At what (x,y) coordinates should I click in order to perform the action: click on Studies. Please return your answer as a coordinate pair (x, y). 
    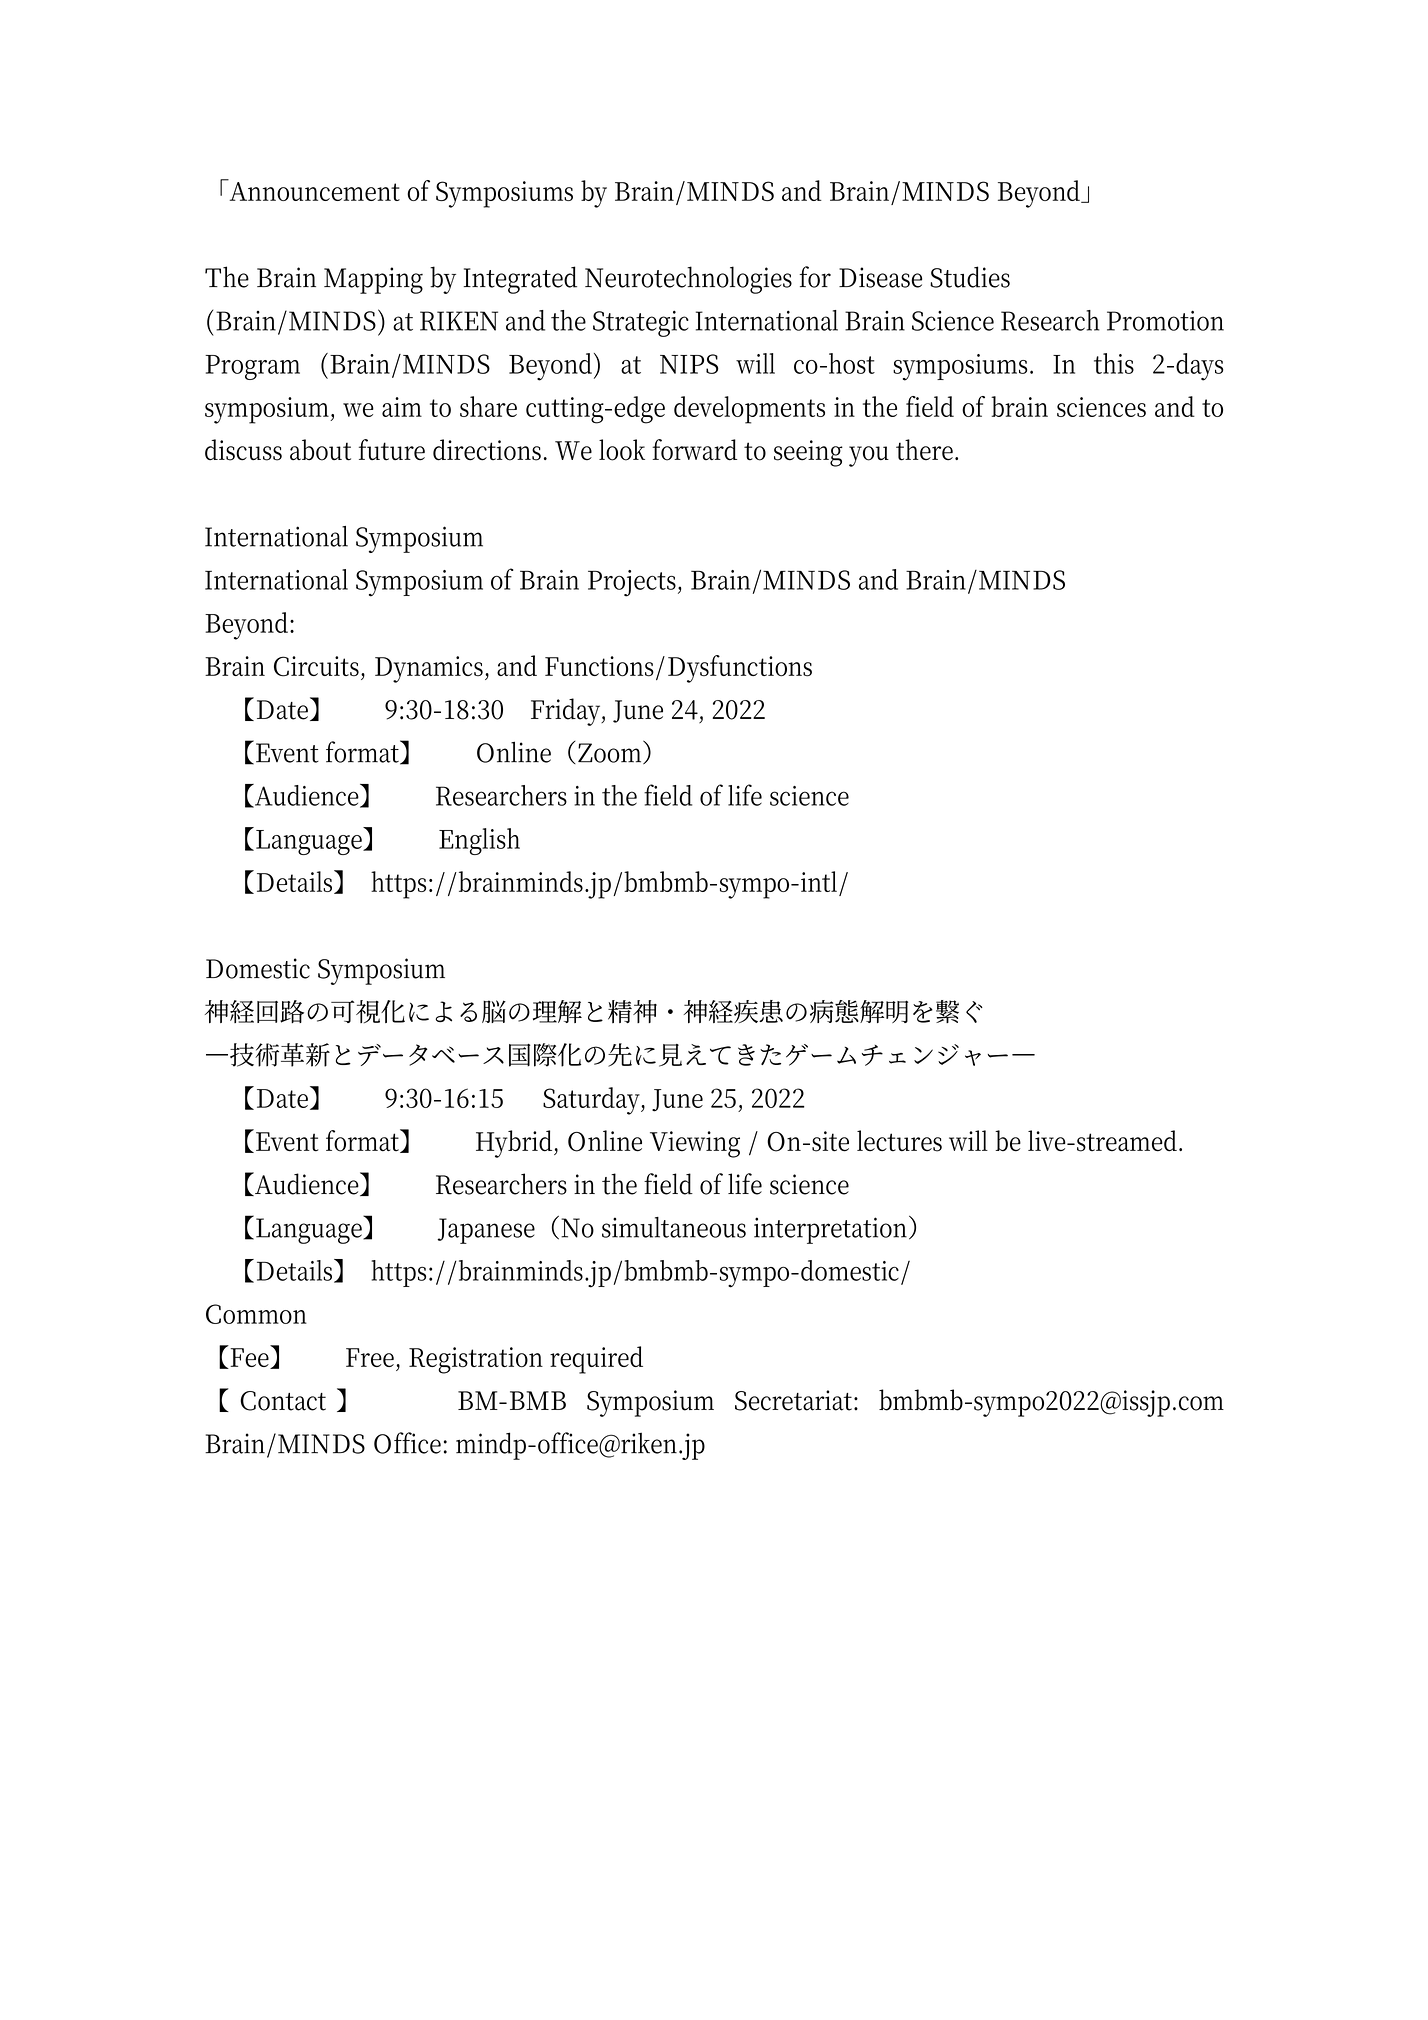
    Looking at the image, I should click on (970, 277).
